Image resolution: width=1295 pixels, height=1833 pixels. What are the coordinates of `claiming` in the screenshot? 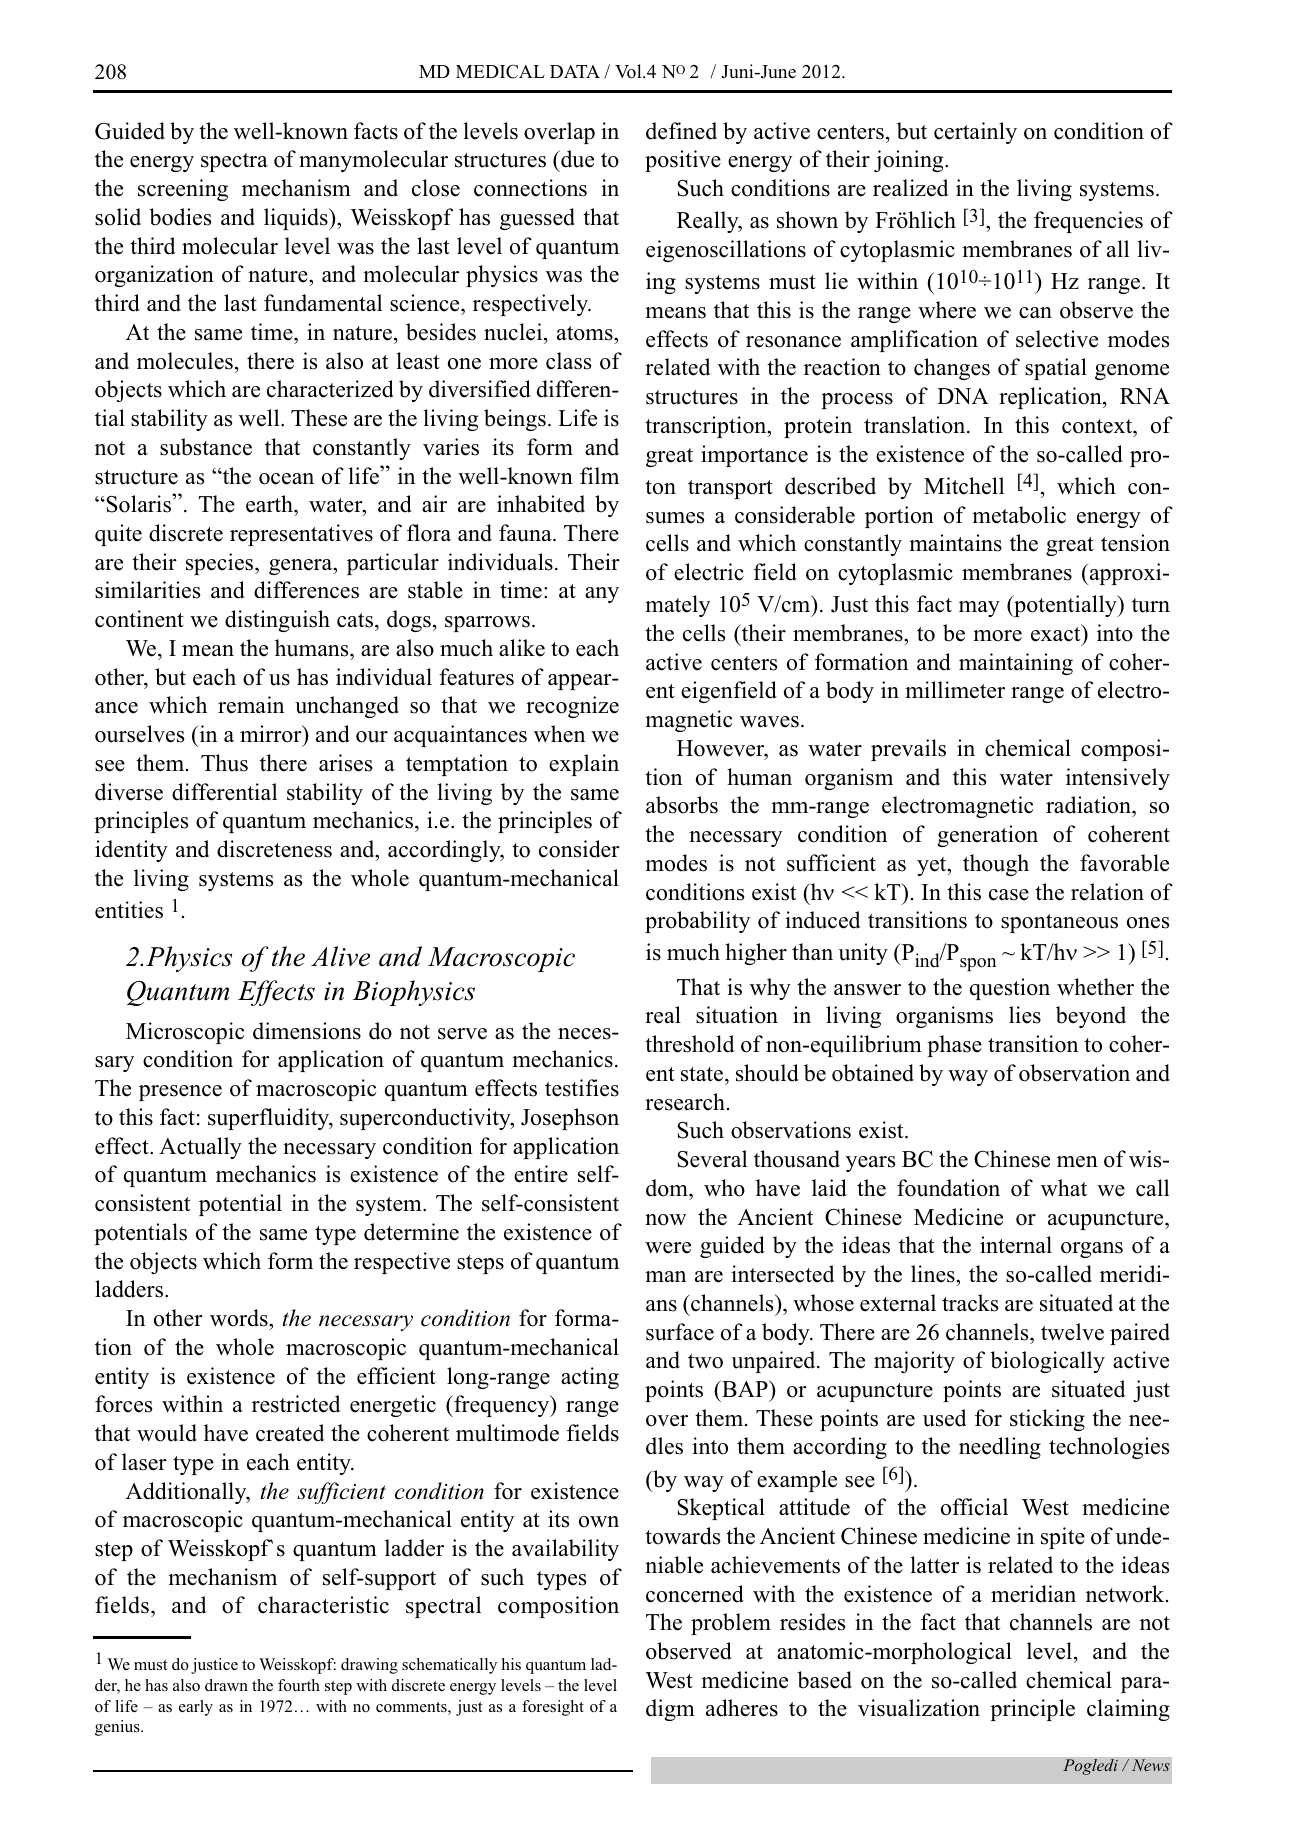 It's located at (1128, 1710).
